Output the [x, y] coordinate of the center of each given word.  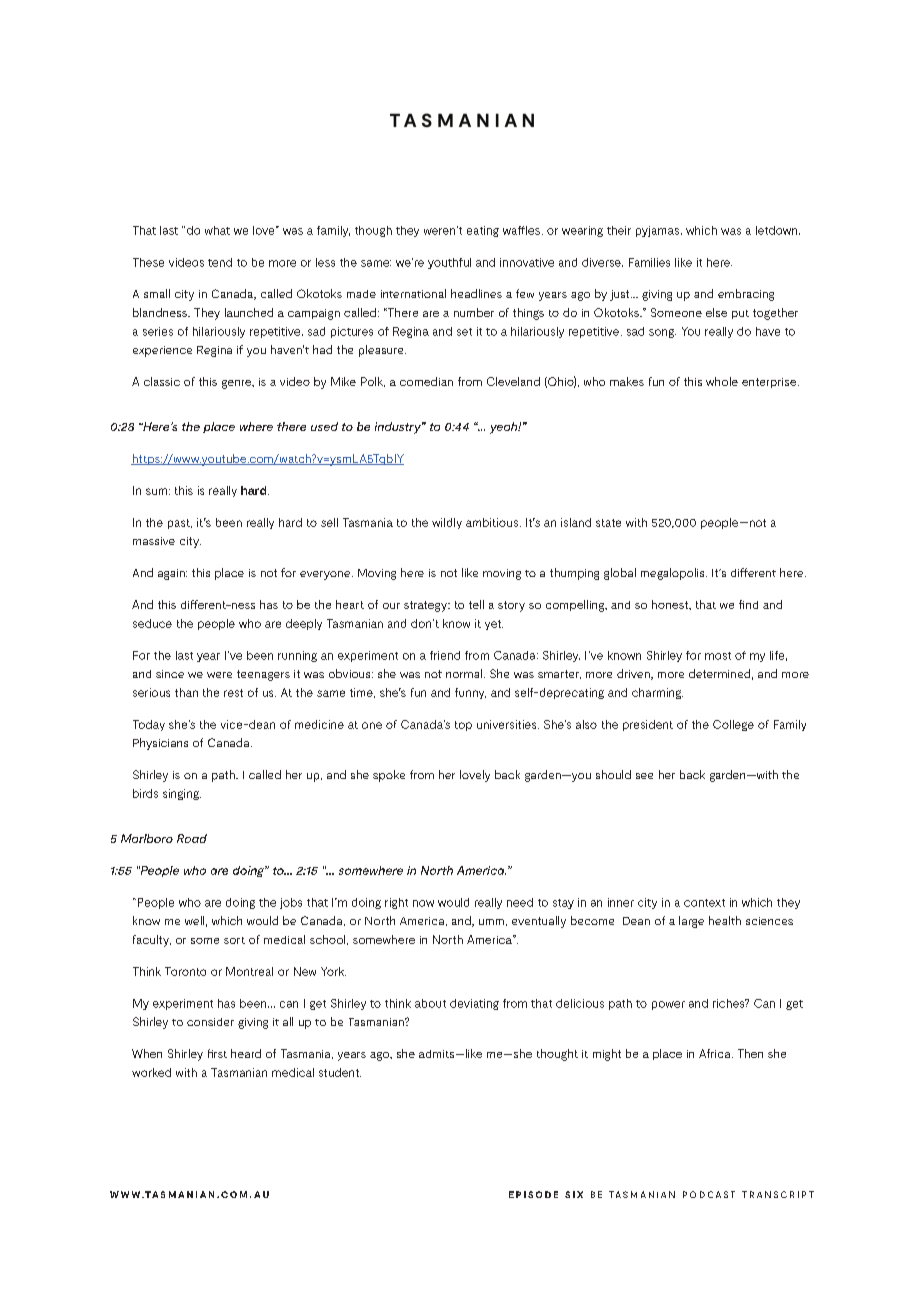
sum [156, 491]
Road [192, 838]
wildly [447, 523]
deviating [474, 1004]
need [520, 902]
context [704, 903]
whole [722, 381]
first [217, 1053]
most [718, 656]
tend [220, 262]
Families [649, 262]
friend [445, 655]
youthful [449, 263]
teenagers [263, 675]
